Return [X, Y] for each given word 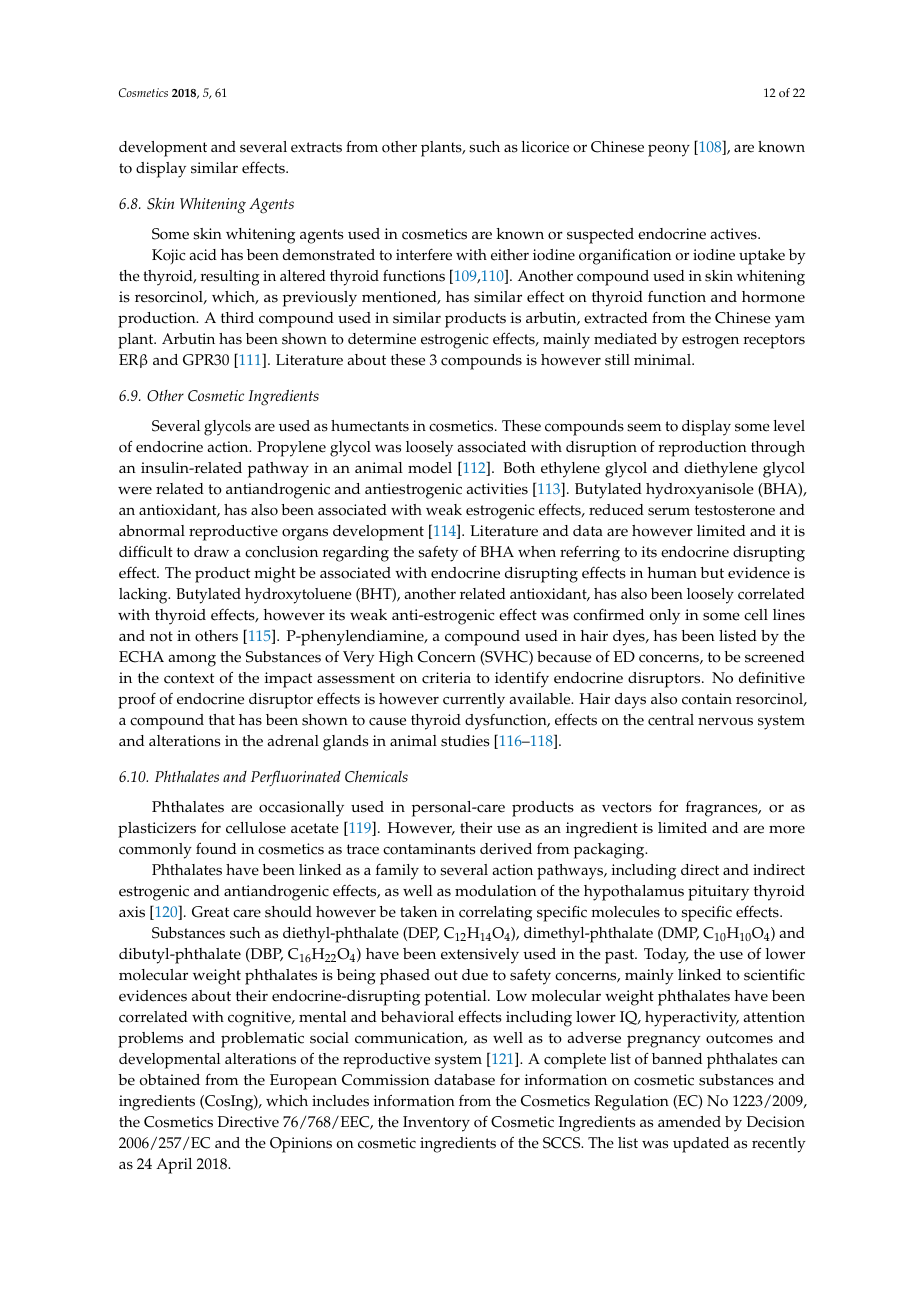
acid [203, 255]
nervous [725, 721]
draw [211, 551]
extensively [480, 956]
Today [666, 956]
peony [669, 150]
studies [465, 741]
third [237, 317]
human [672, 572]
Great [210, 912]
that [222, 719]
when [537, 552]
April [174, 1166]
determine [382, 339]
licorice [545, 147]
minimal [664, 359]
